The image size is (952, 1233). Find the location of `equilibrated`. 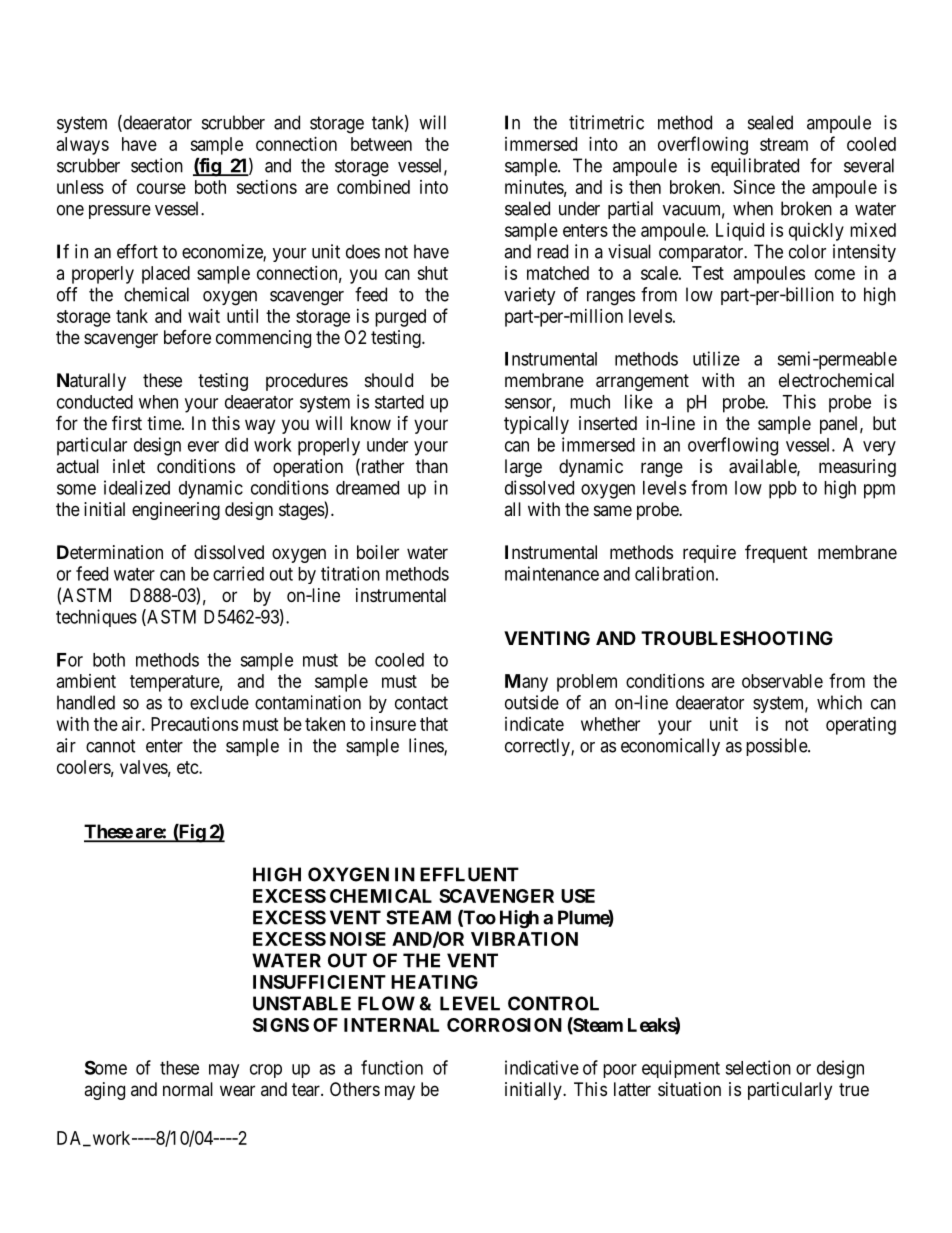

equilibrated is located at coordinates (755, 167).
